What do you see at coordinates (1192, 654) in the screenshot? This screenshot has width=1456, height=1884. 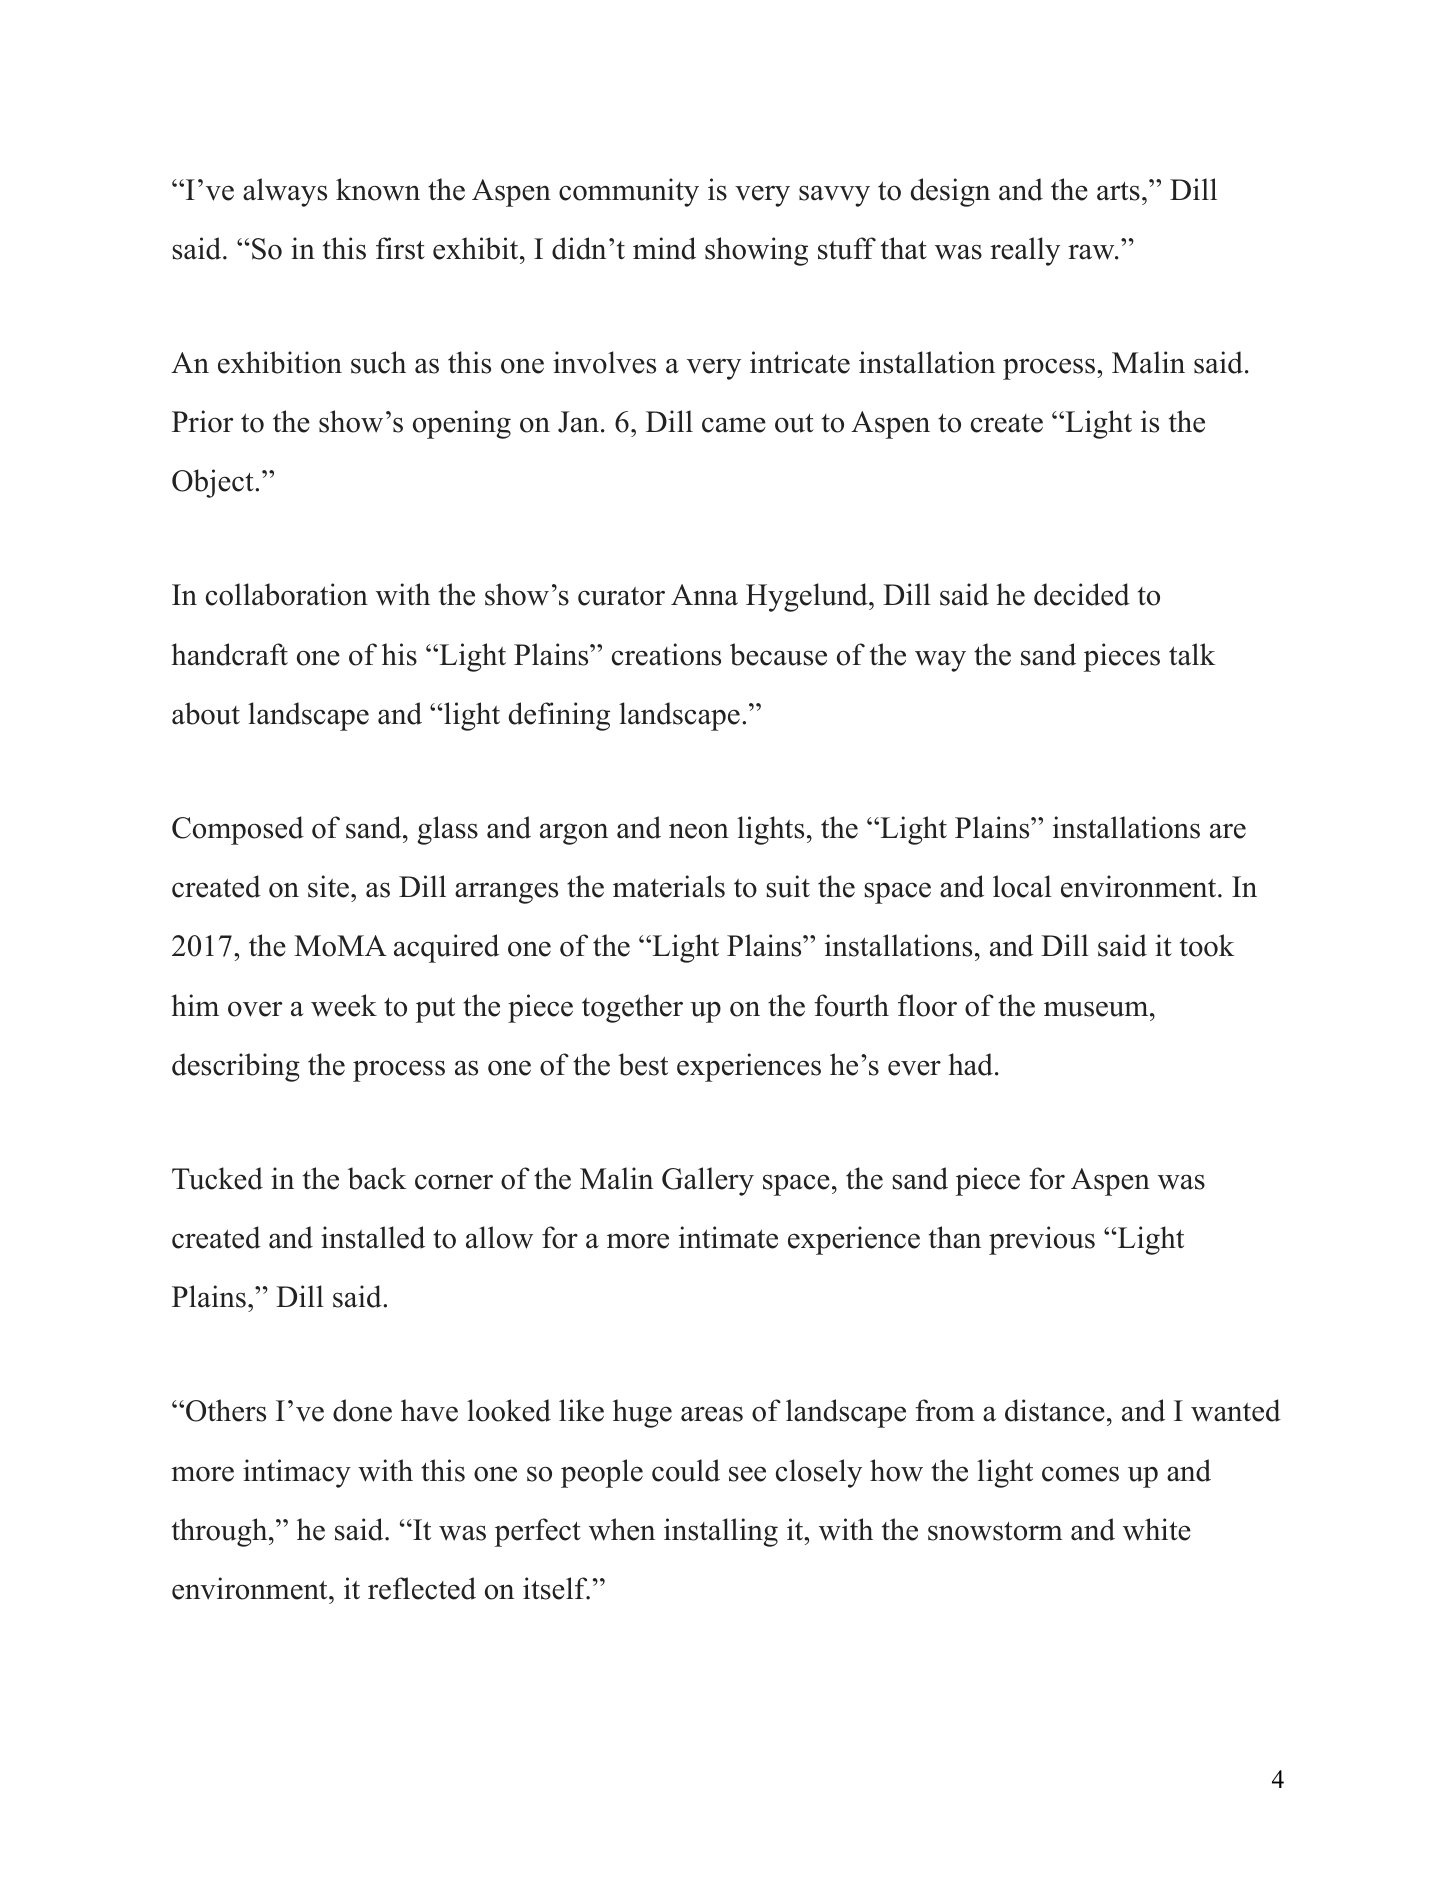 I see `talk` at bounding box center [1192, 654].
